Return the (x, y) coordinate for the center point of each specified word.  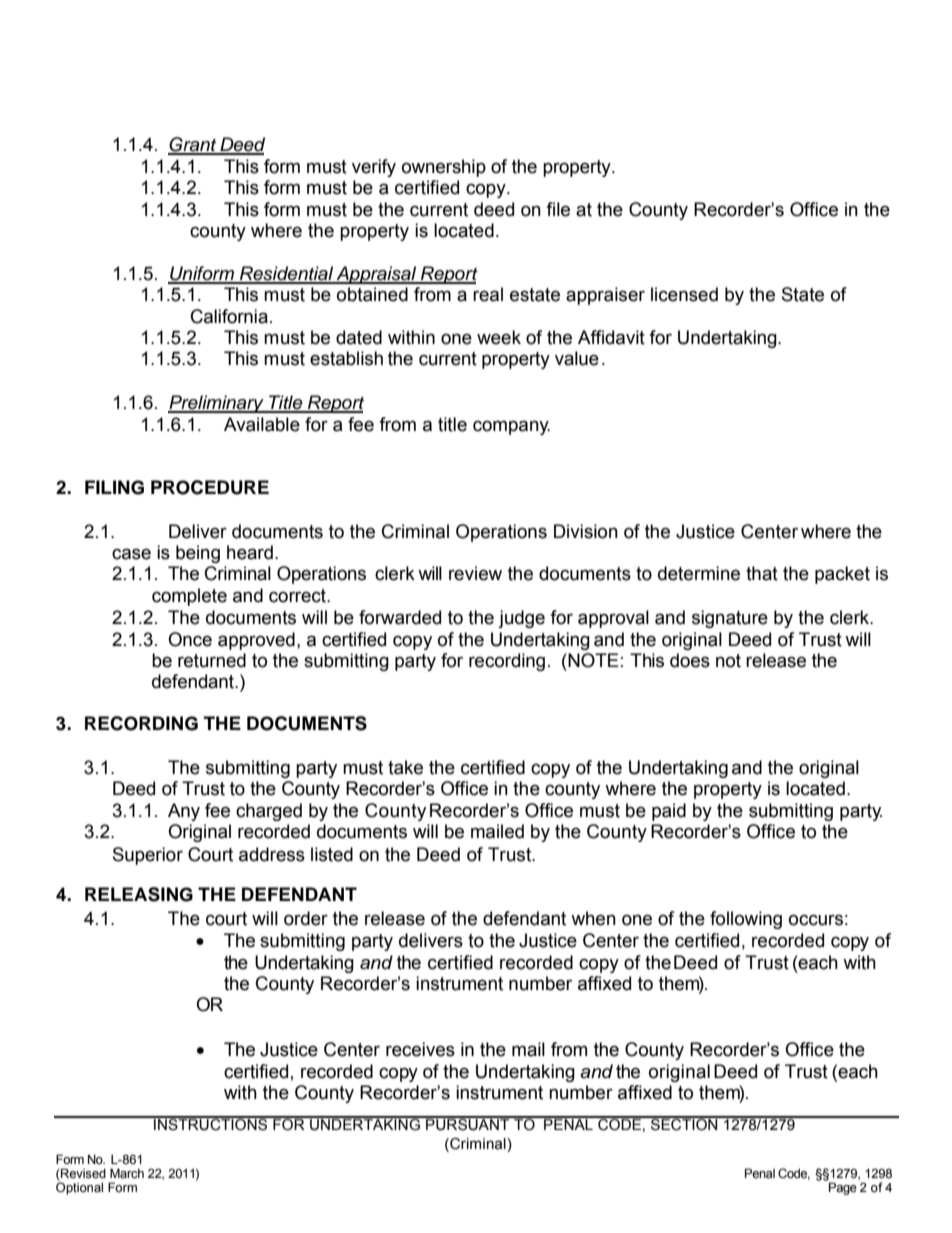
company (511, 427)
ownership (444, 168)
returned (212, 660)
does (690, 660)
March (127, 1173)
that (762, 573)
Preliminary (217, 404)
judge (521, 619)
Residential (286, 274)
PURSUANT (468, 1124)
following (746, 920)
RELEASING (139, 894)
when (593, 918)
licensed (684, 294)
